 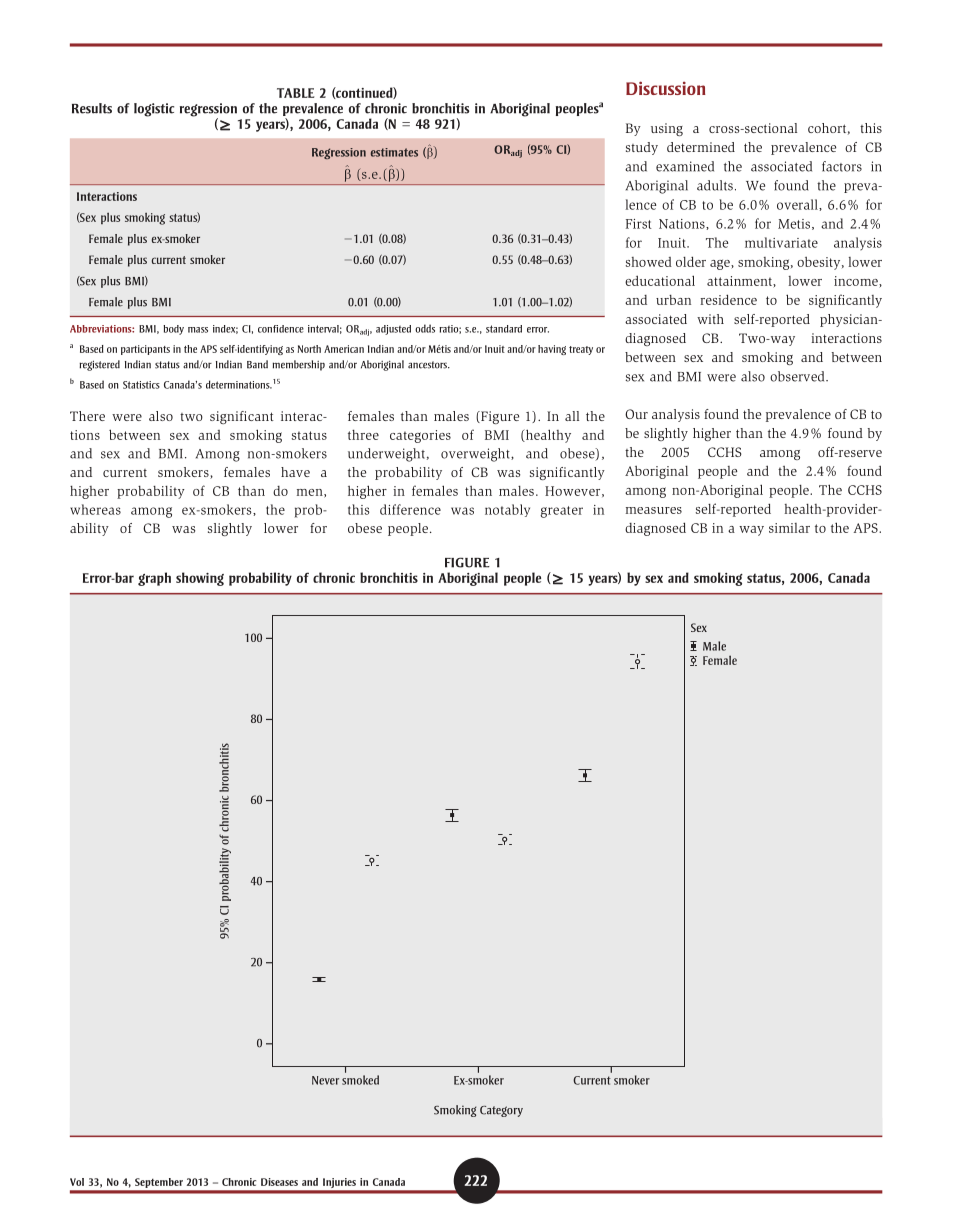 I want to click on Category, so click(x=501, y=1111).
